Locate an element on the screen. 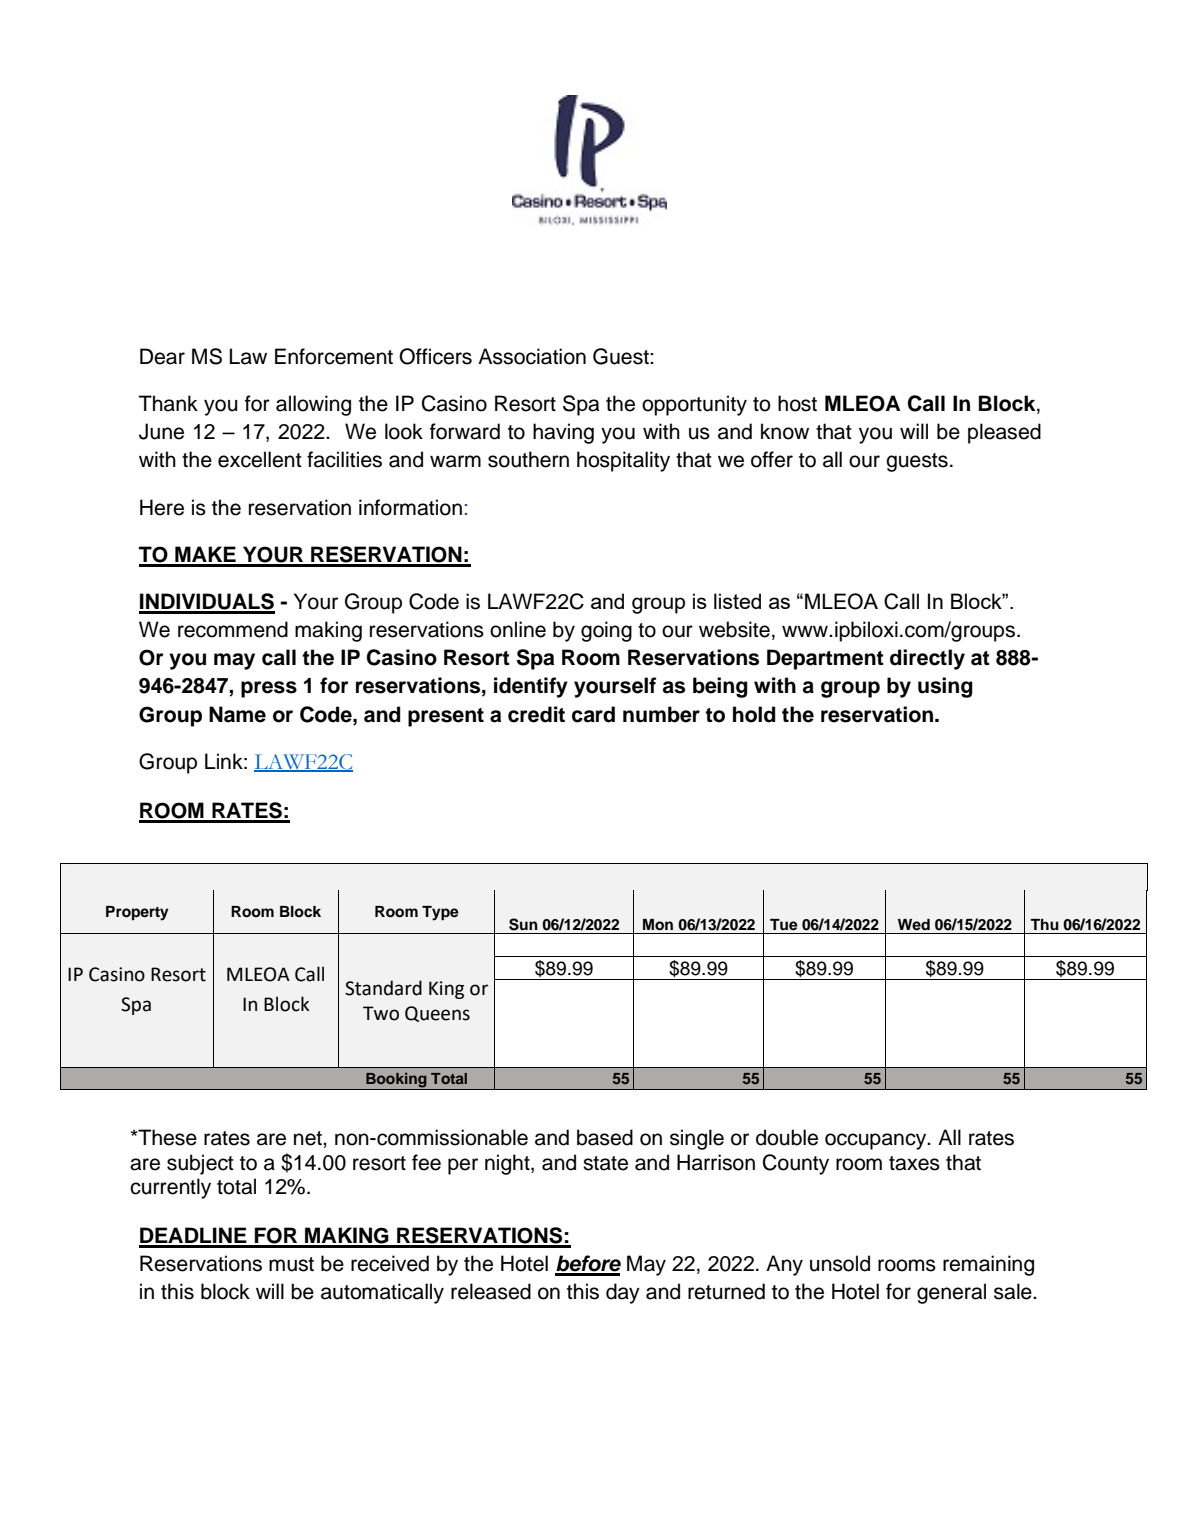  remaining is located at coordinates (988, 1265).
